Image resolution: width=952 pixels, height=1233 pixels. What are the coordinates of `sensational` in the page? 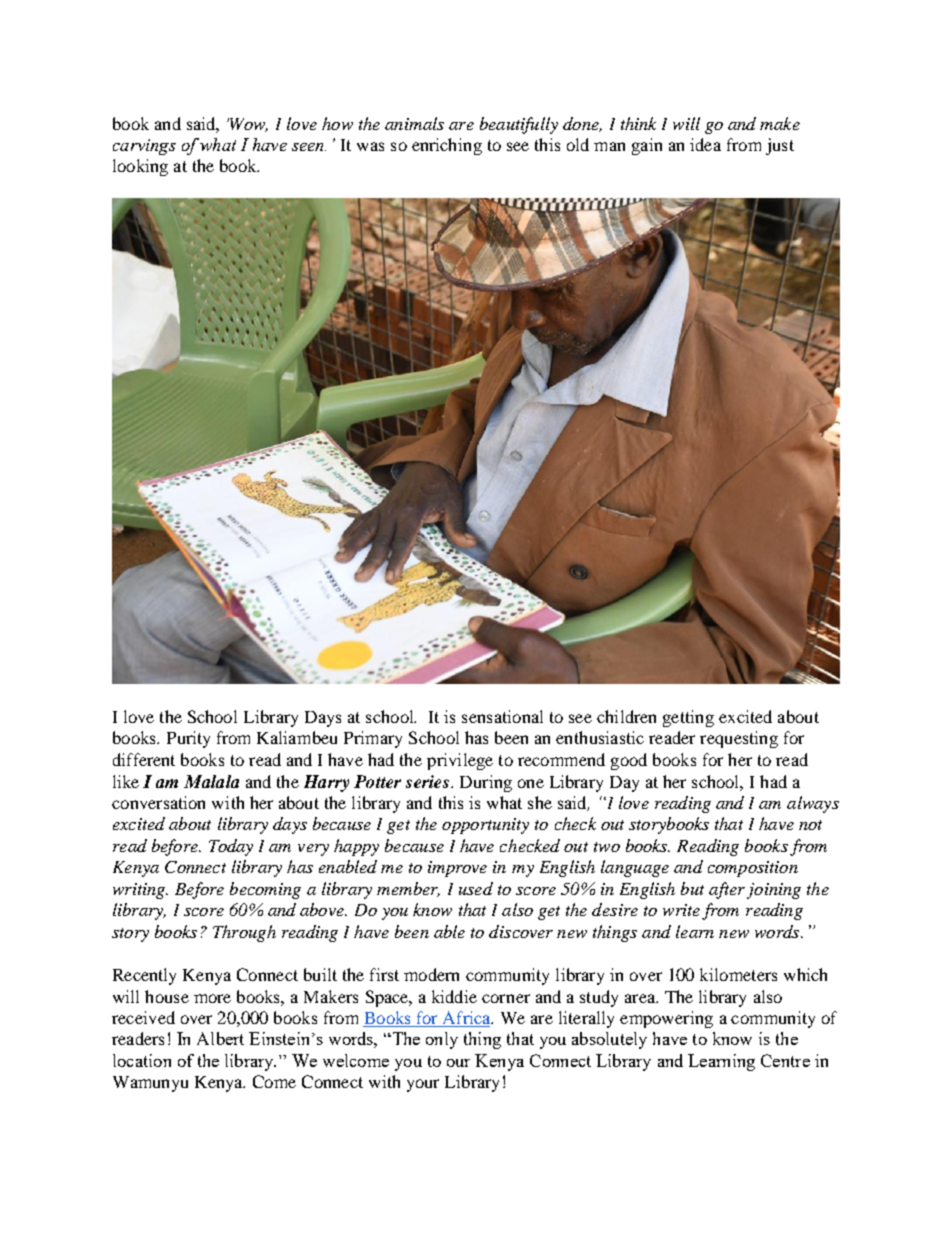 It's located at (502, 716).
